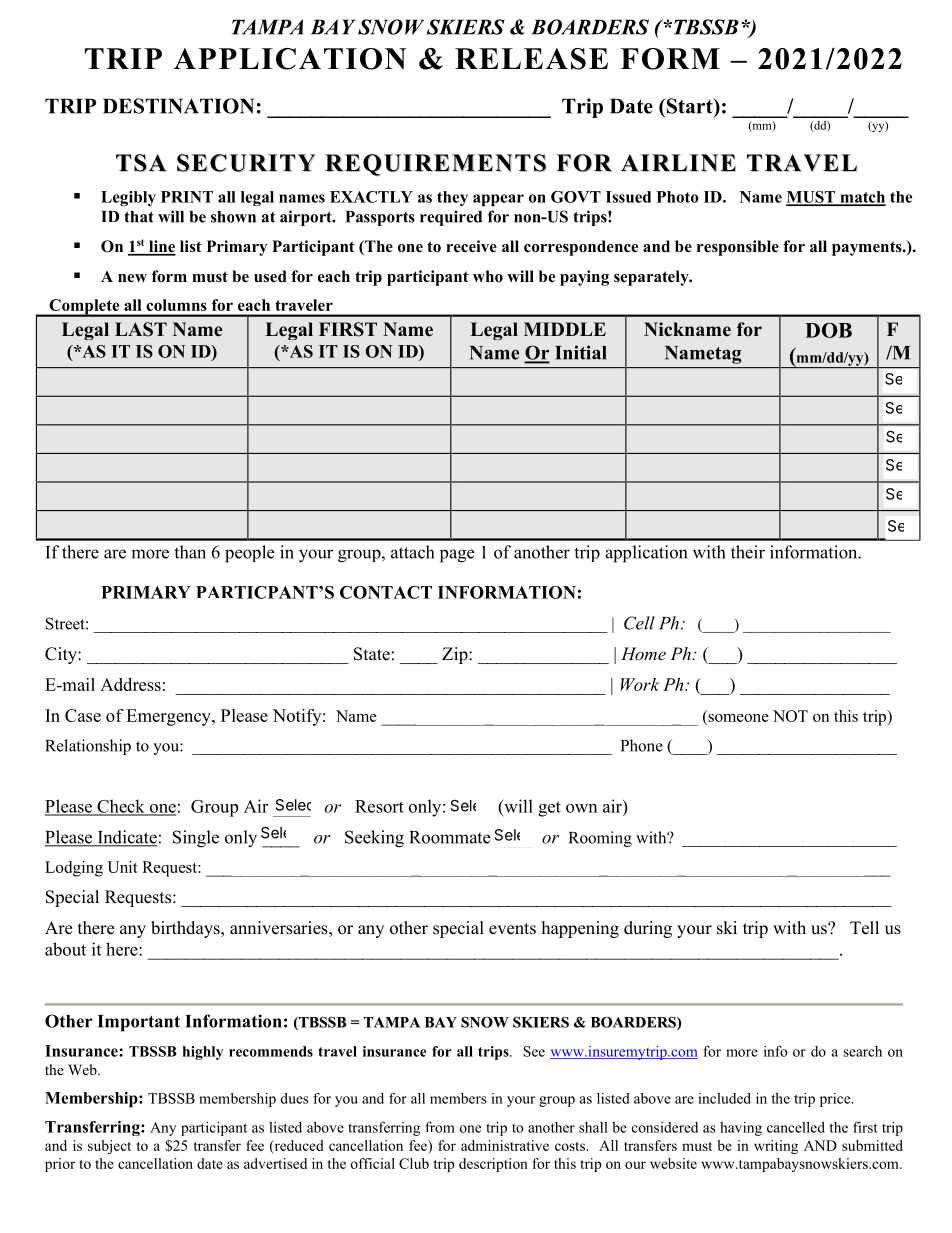 This screenshot has height=1233, width=952. Describe the element at coordinates (531, 59) in the screenshot. I see `RELEASE` at that location.
